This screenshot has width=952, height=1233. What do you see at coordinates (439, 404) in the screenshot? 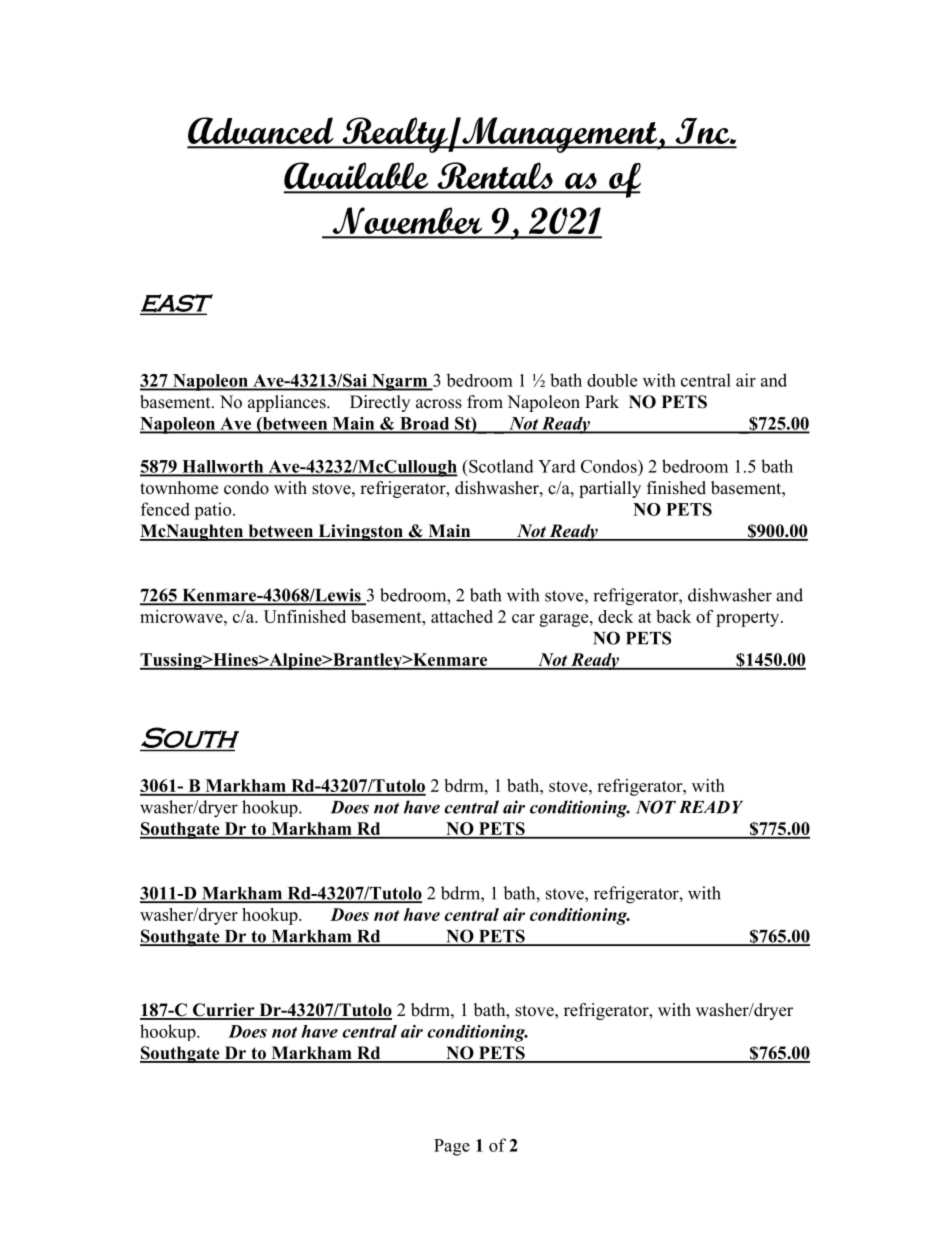
I see `across` at bounding box center [439, 404].
